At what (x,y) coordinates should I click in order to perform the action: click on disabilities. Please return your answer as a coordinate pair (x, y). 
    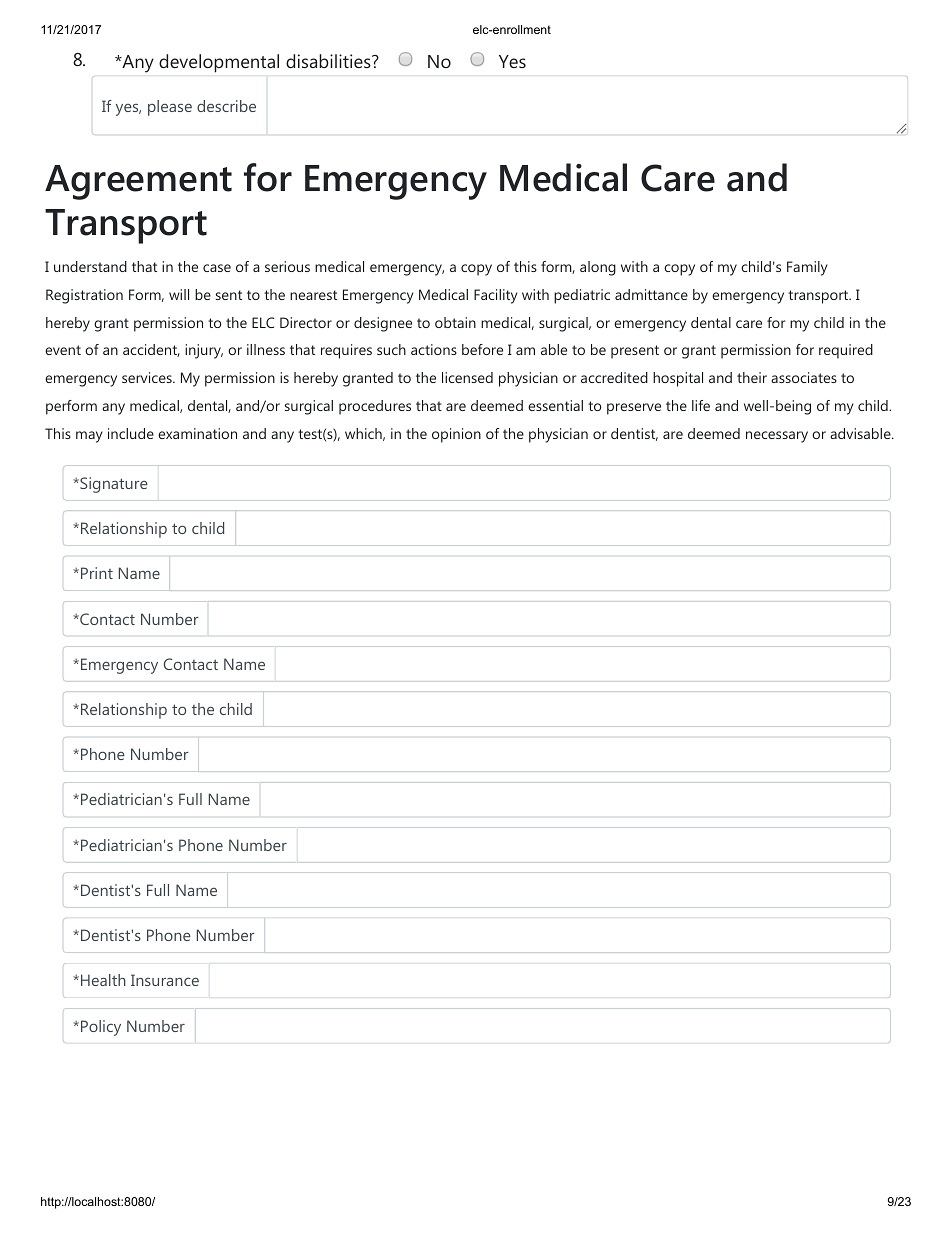
    Looking at the image, I should click on (329, 61).
